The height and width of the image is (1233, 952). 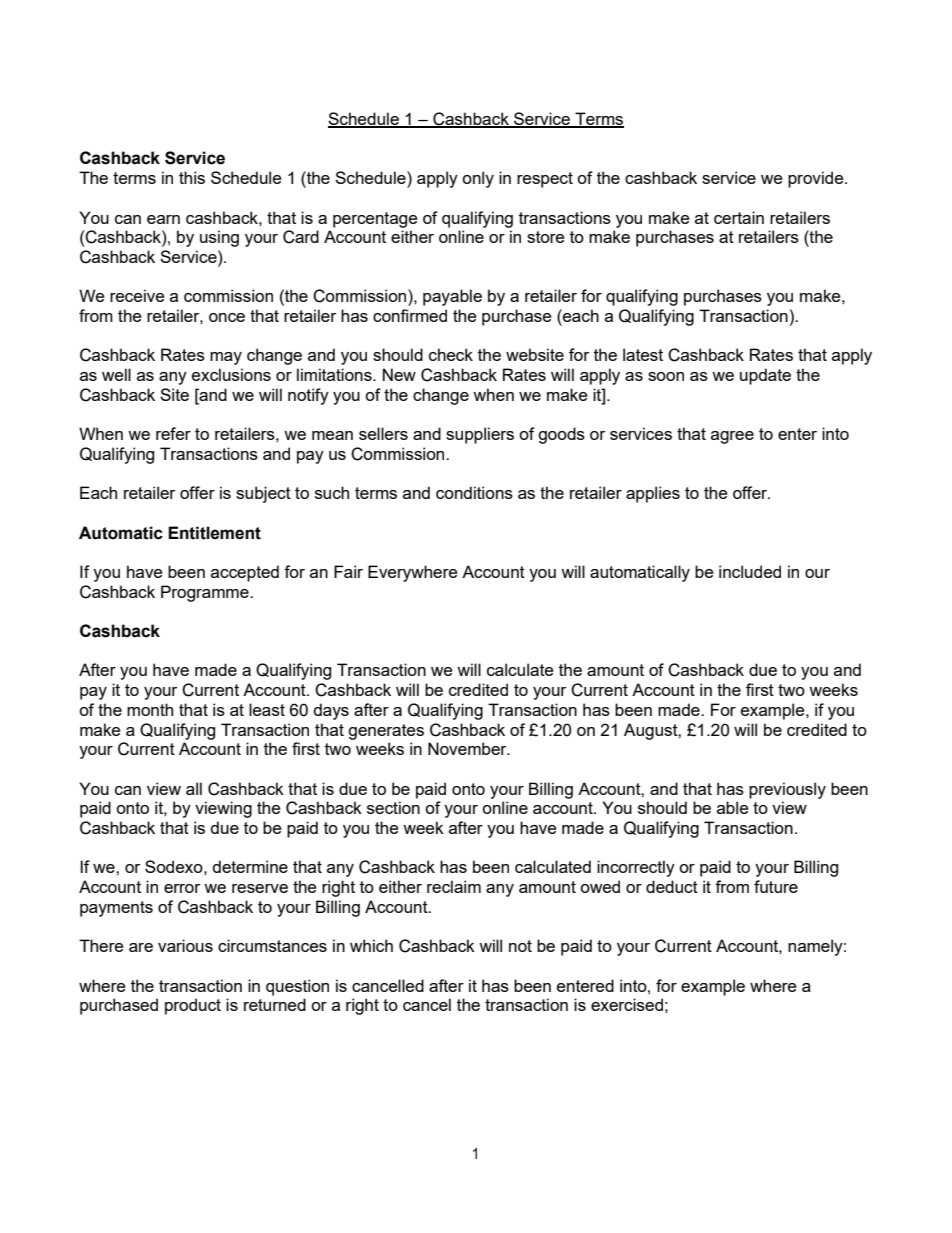 I want to click on update, so click(x=765, y=376).
